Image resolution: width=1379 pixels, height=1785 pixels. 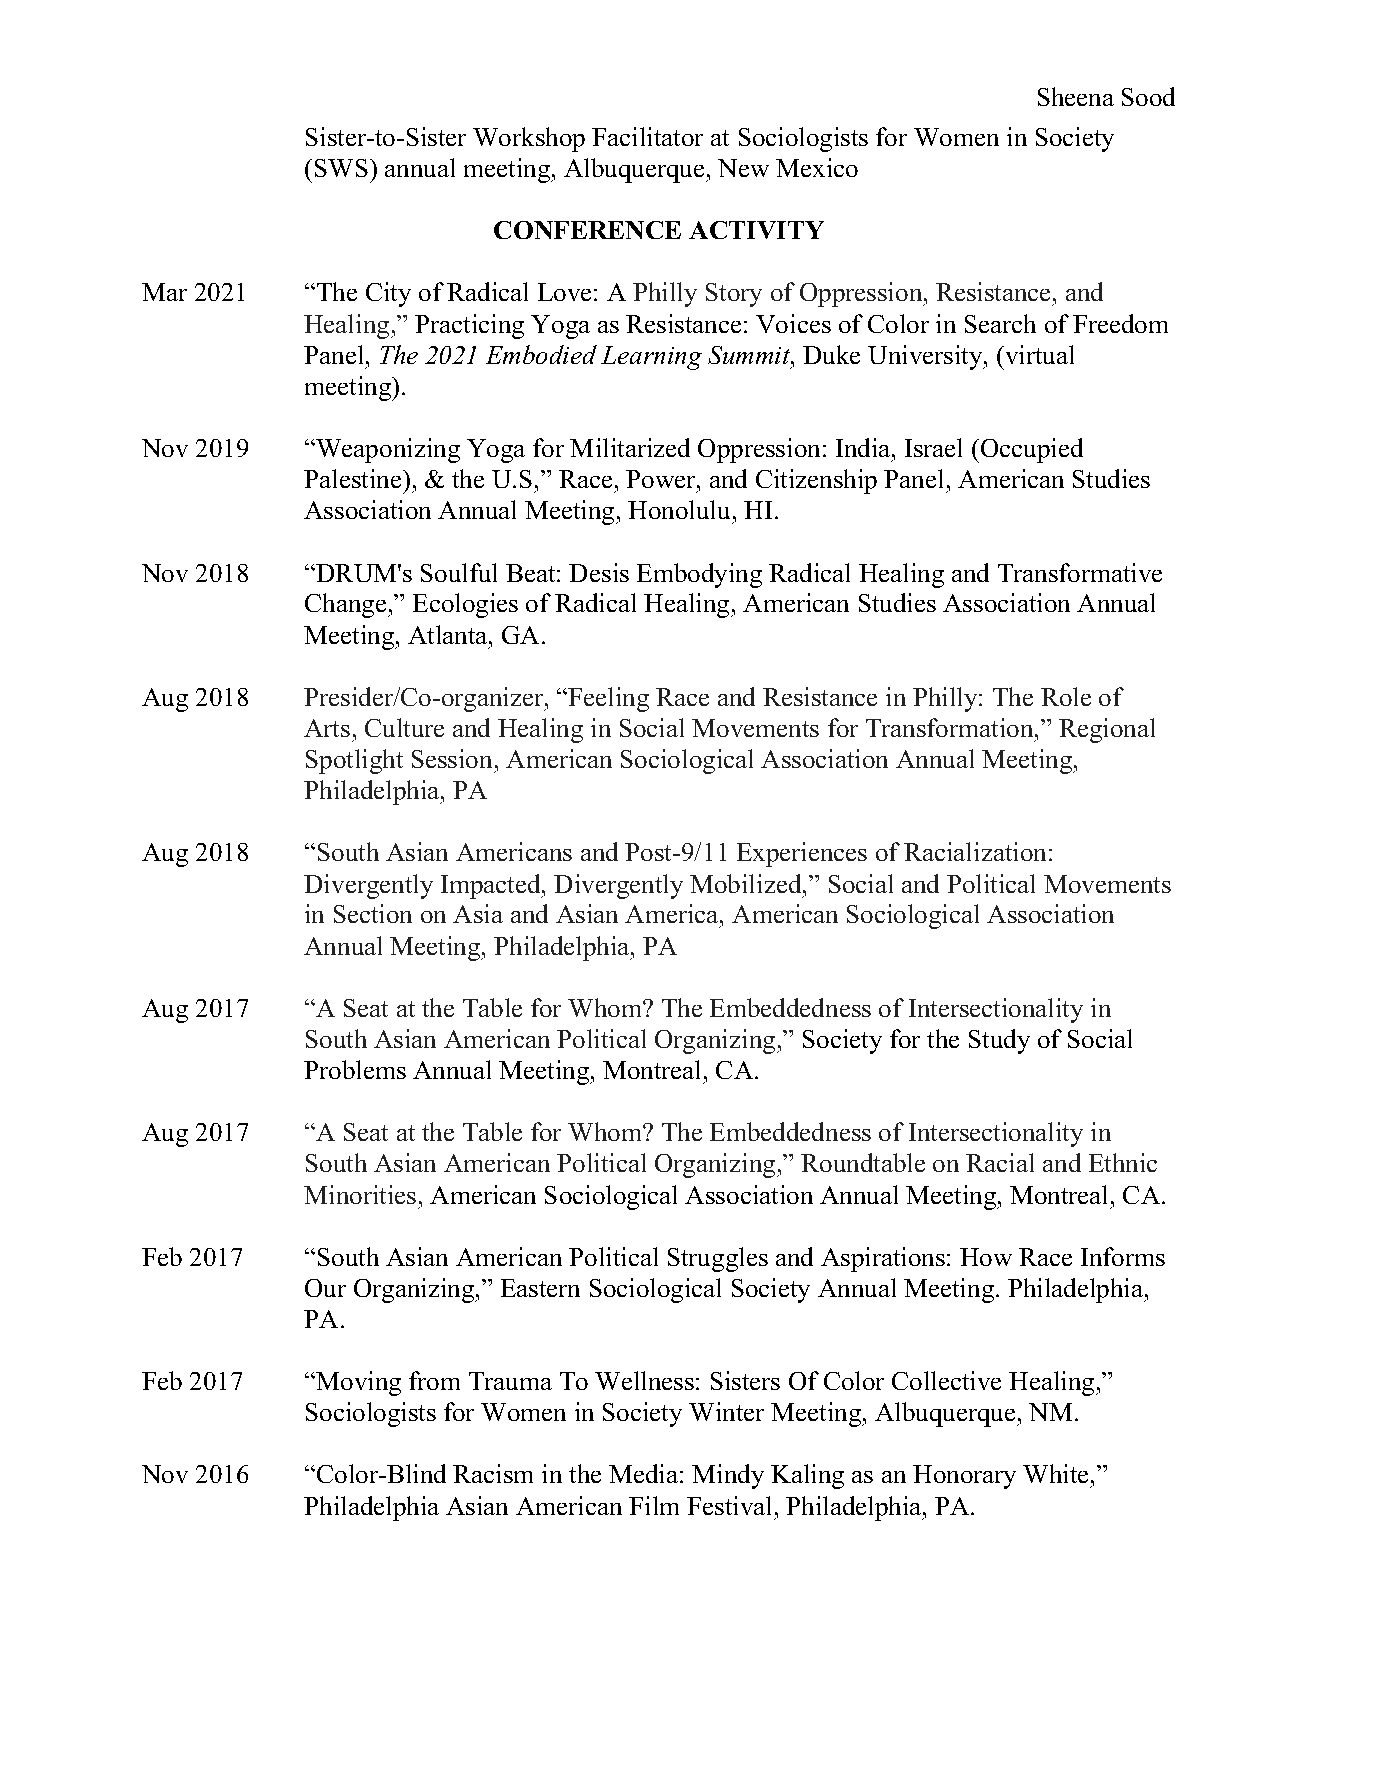 What do you see at coordinates (357, 1383) in the image?
I see `Moving` at bounding box center [357, 1383].
